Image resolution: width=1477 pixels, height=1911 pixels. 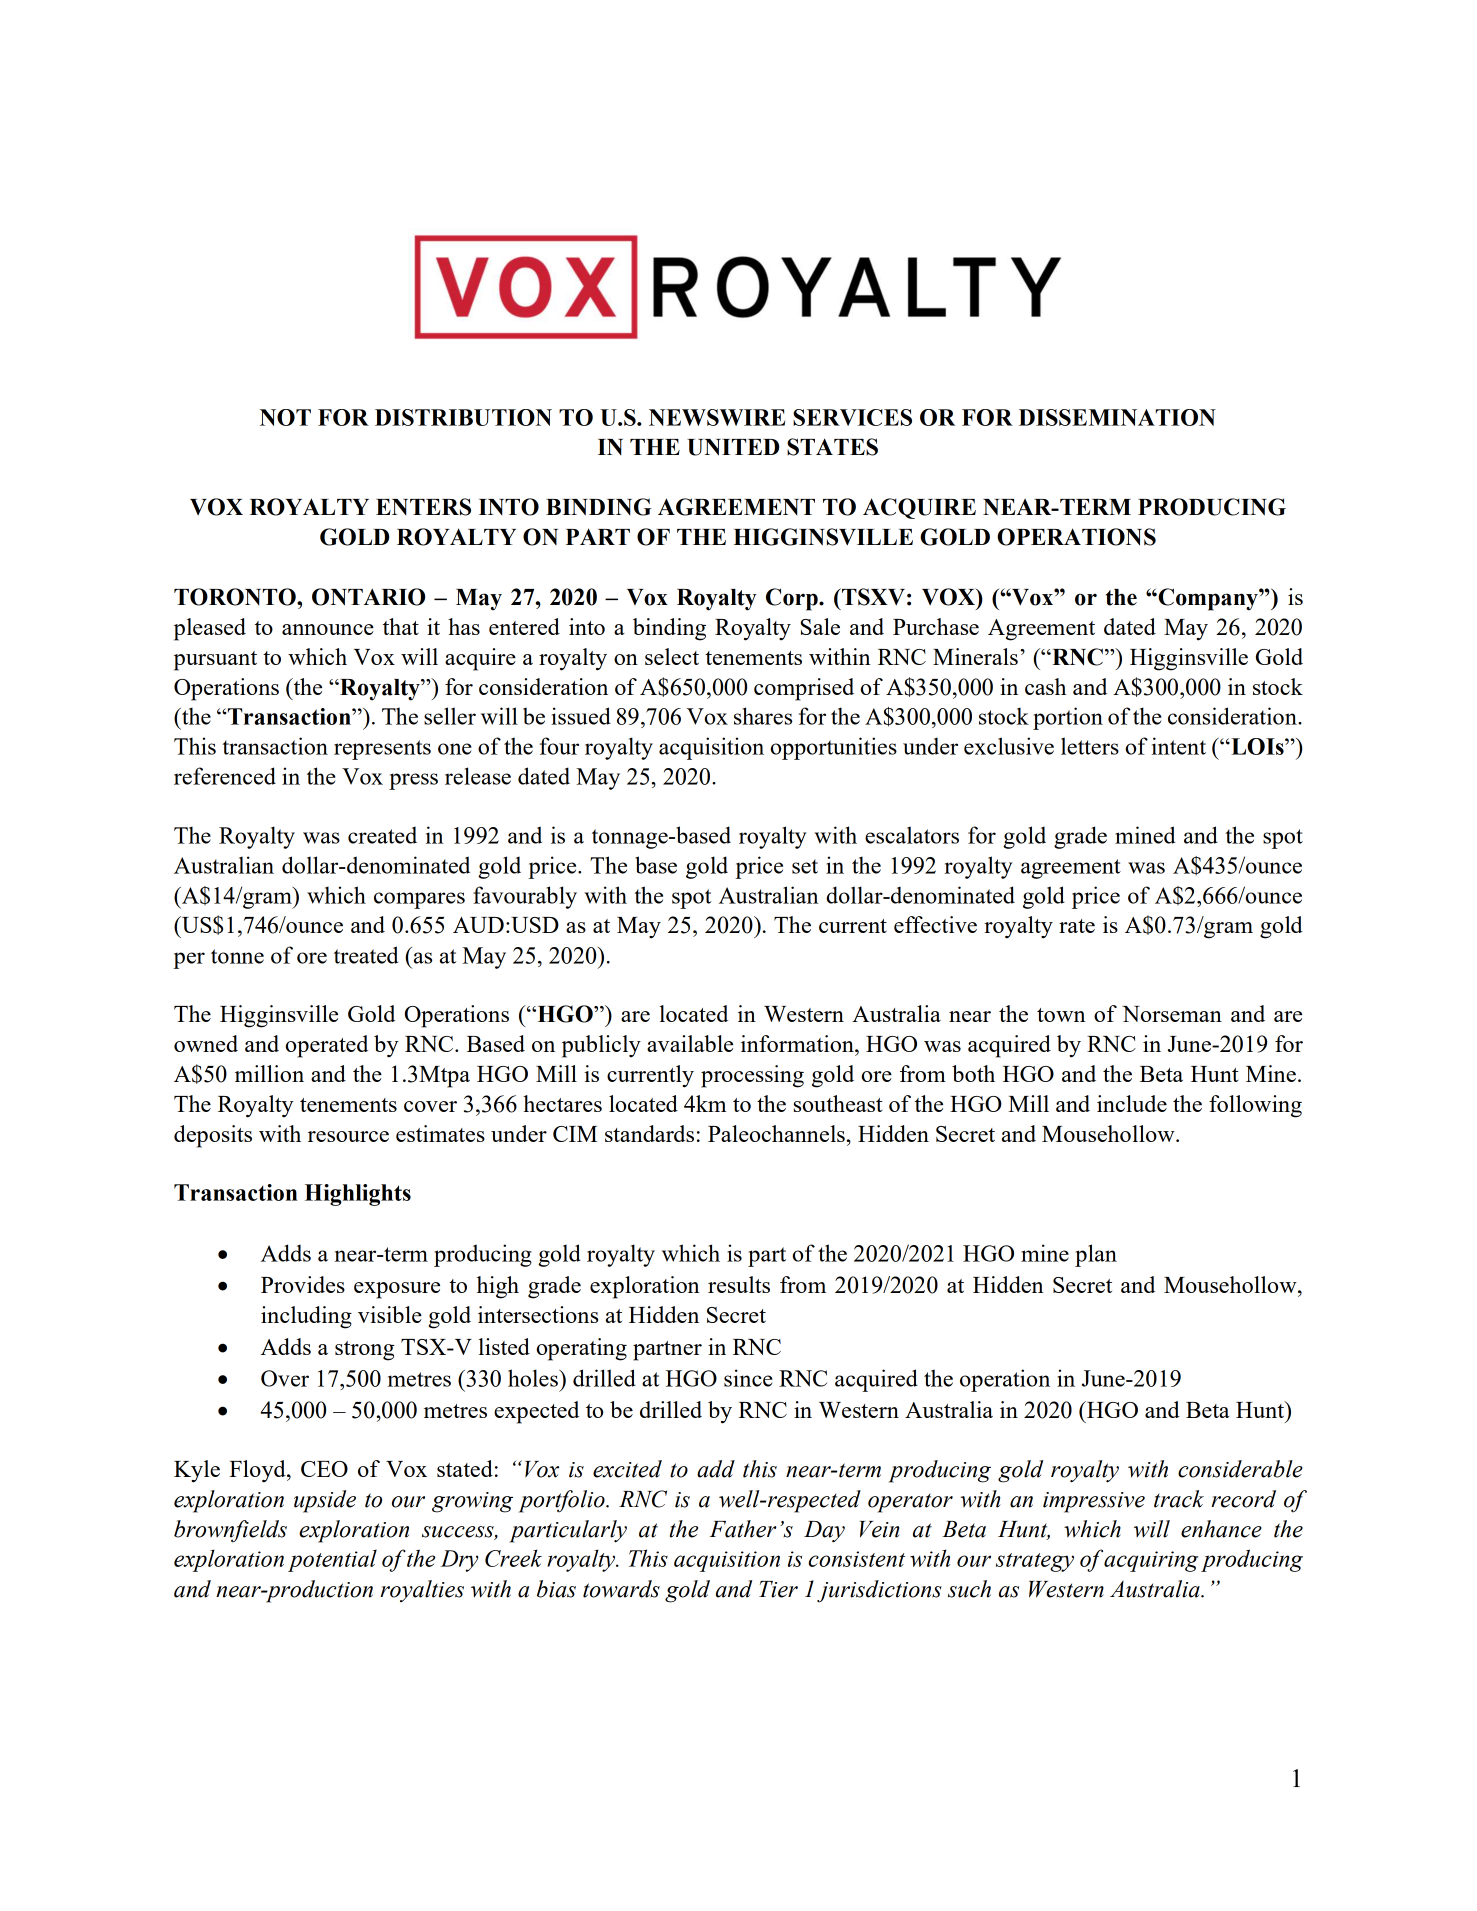 I want to click on acquiring, so click(x=1151, y=1561).
